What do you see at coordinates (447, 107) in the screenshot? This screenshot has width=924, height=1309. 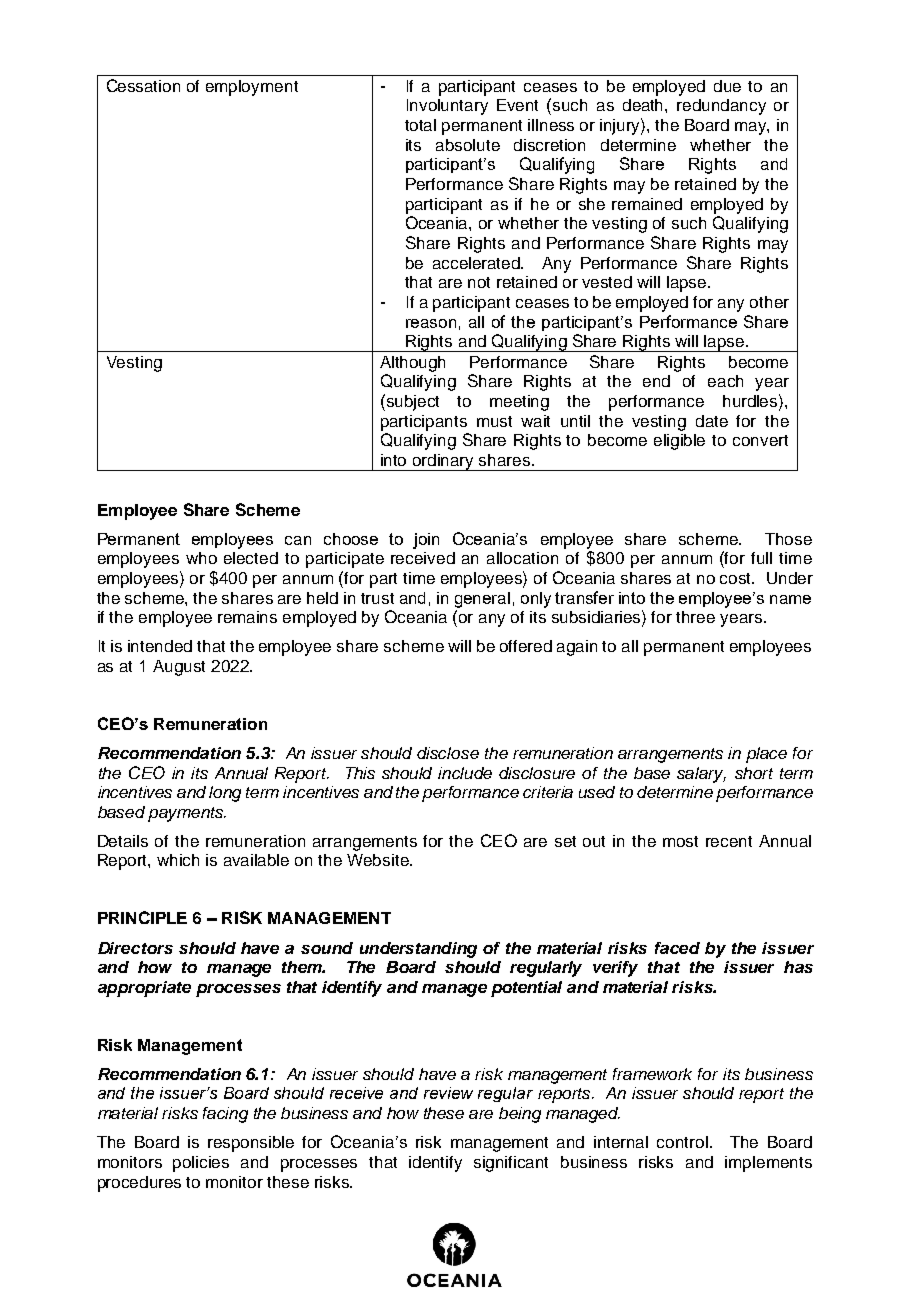 I see `Involuntary` at bounding box center [447, 107].
